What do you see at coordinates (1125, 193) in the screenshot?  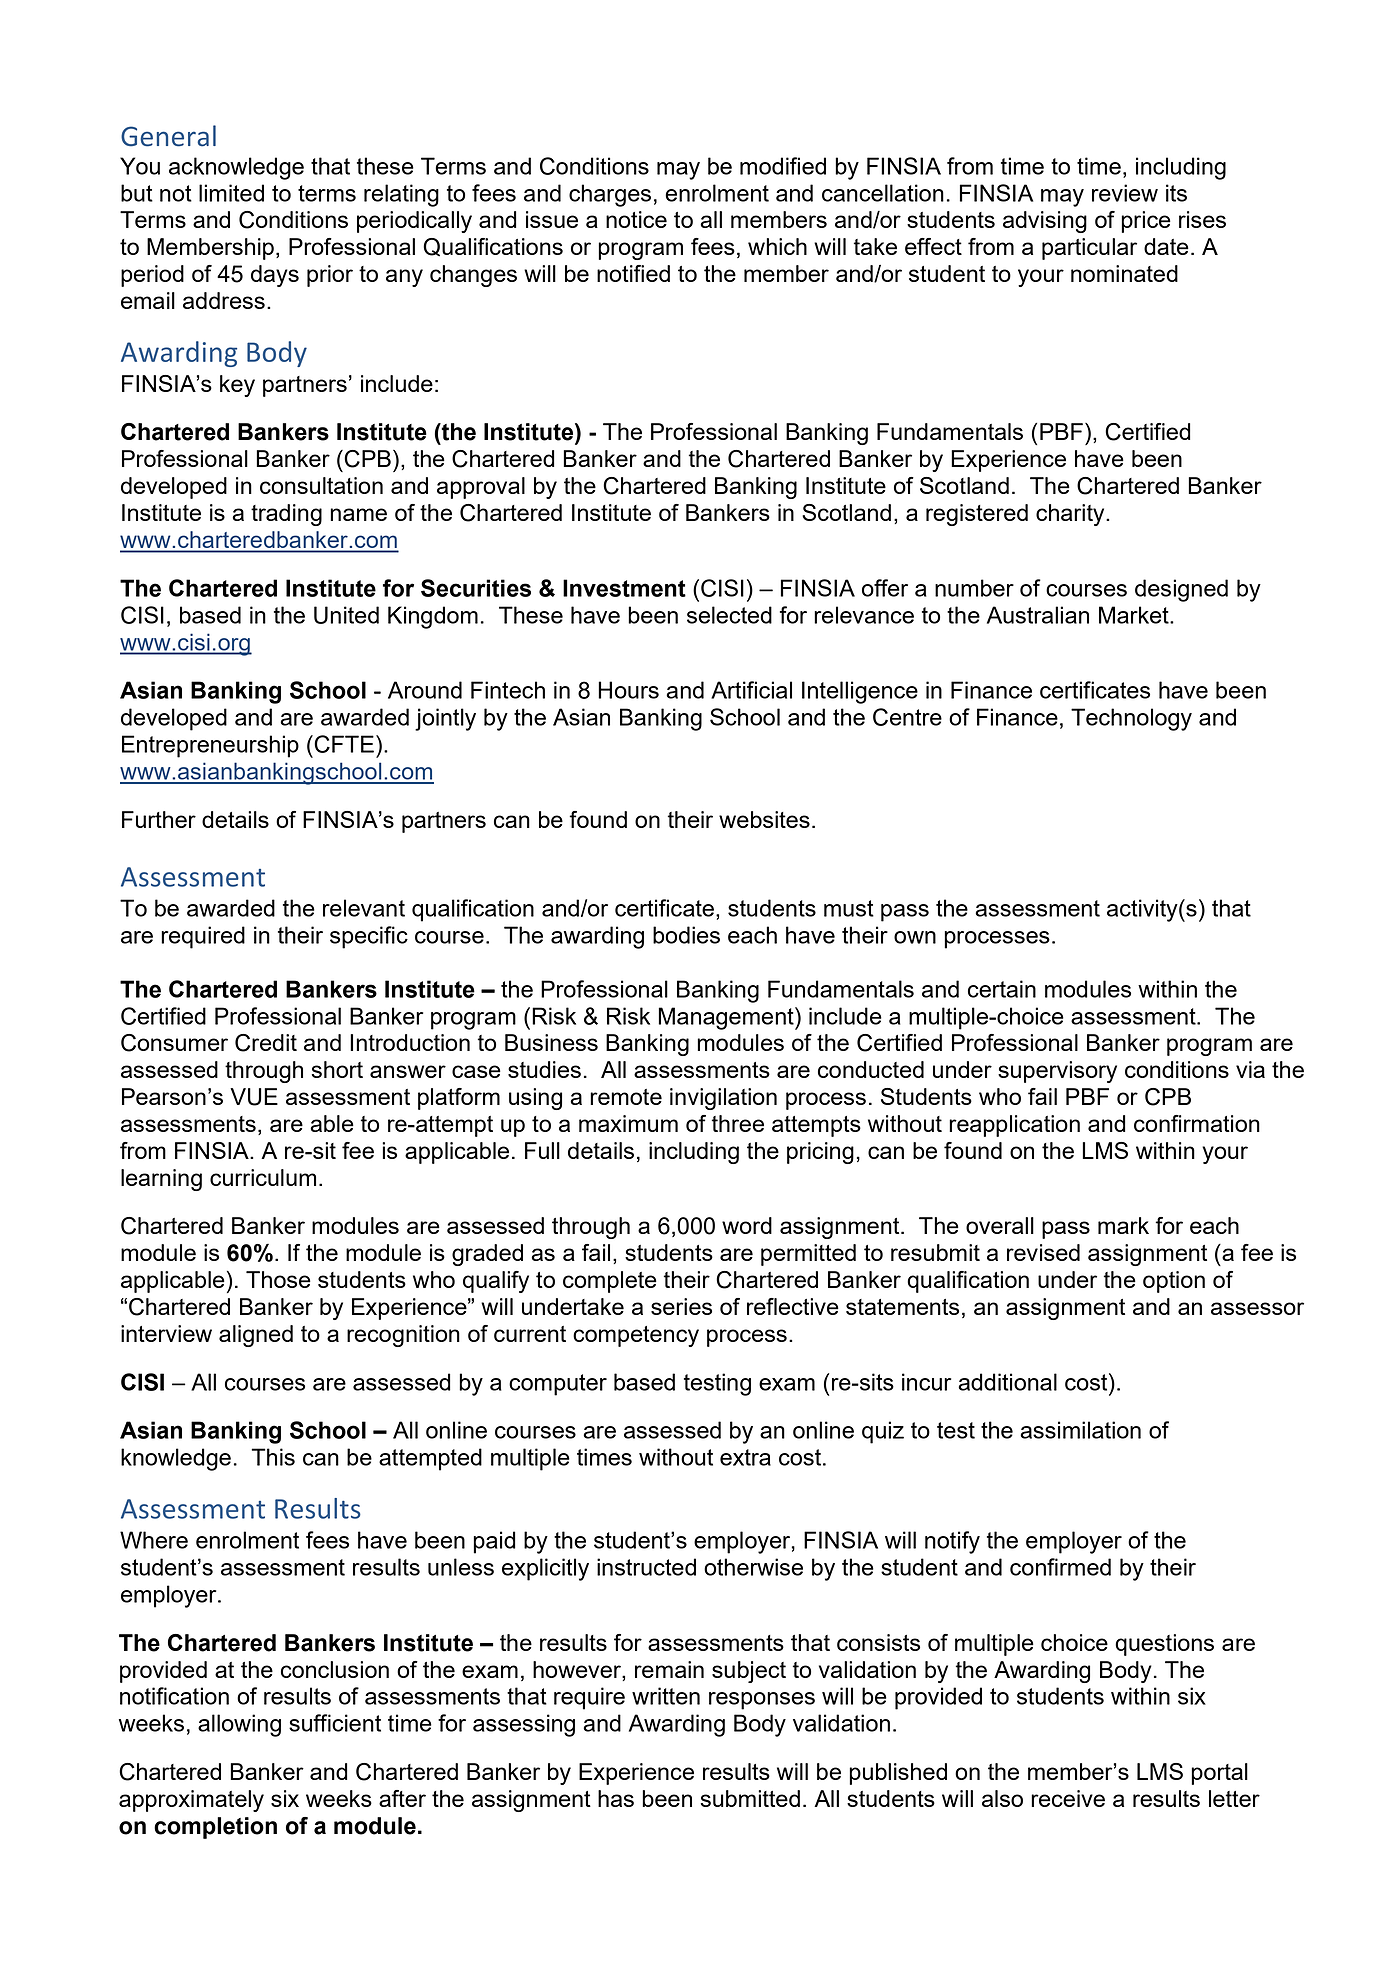 I see `review` at bounding box center [1125, 193].
